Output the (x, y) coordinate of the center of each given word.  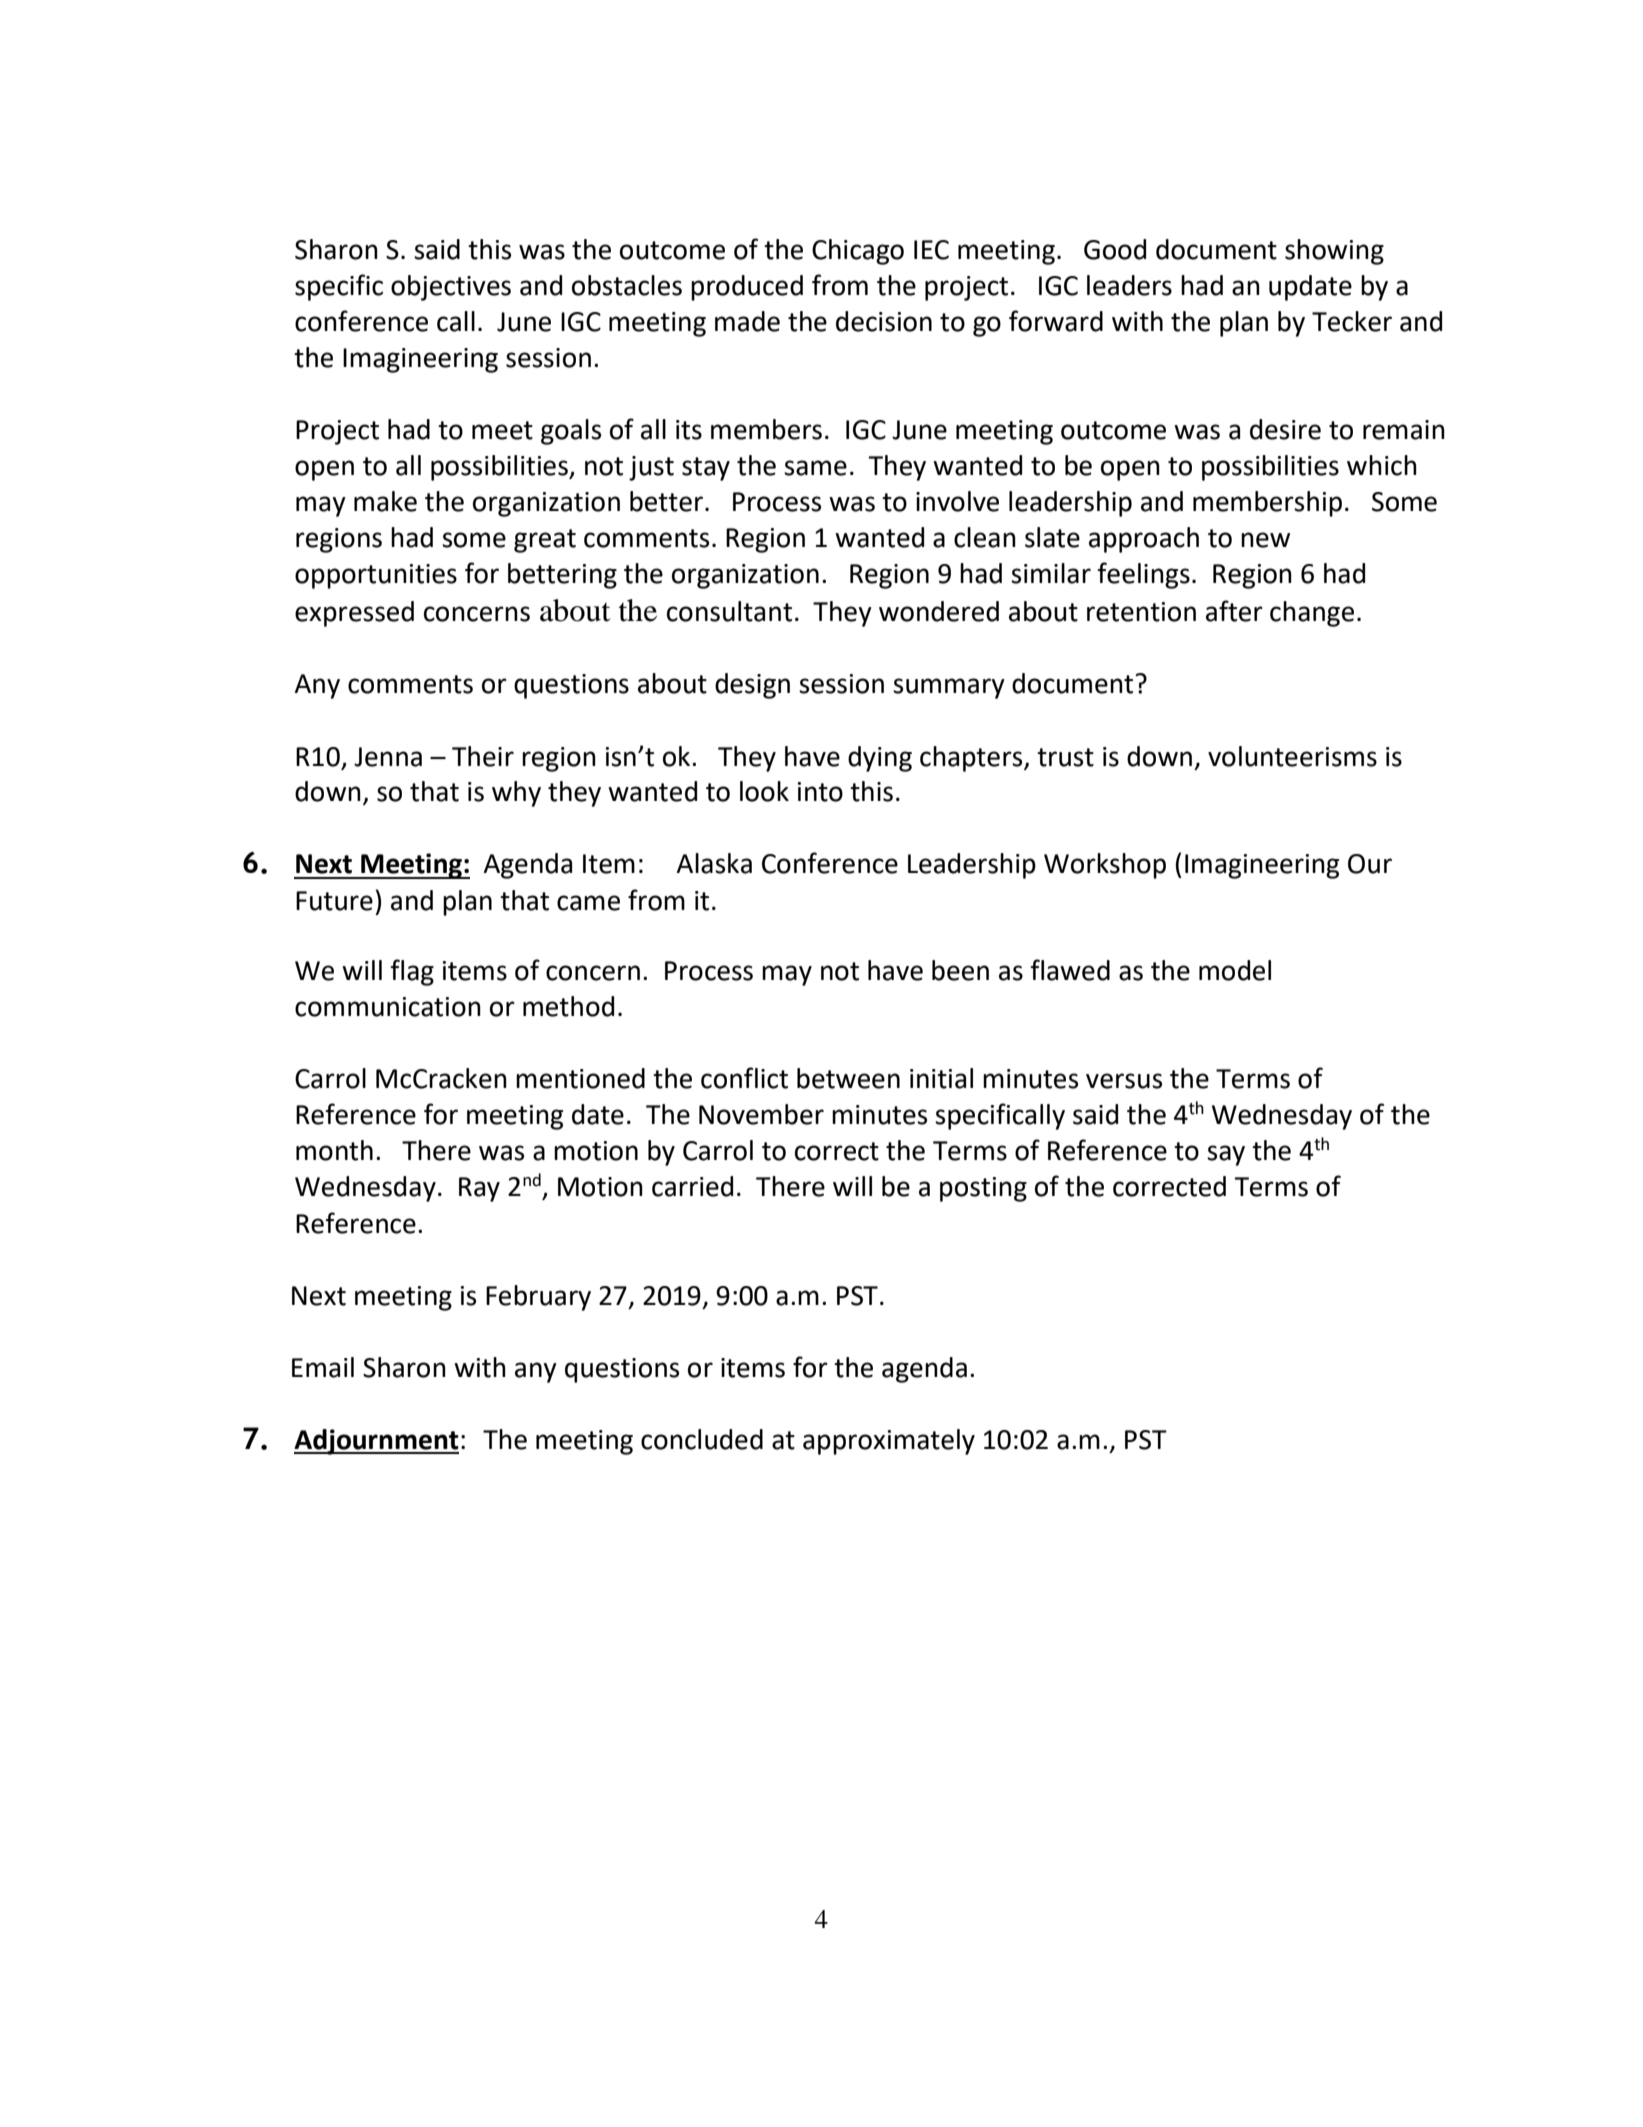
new (1265, 540)
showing (1334, 252)
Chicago (858, 252)
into (820, 792)
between (848, 1078)
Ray (479, 1189)
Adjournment (376, 1442)
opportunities (376, 576)
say (1226, 1155)
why (516, 794)
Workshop (1105, 866)
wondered (939, 611)
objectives (451, 288)
